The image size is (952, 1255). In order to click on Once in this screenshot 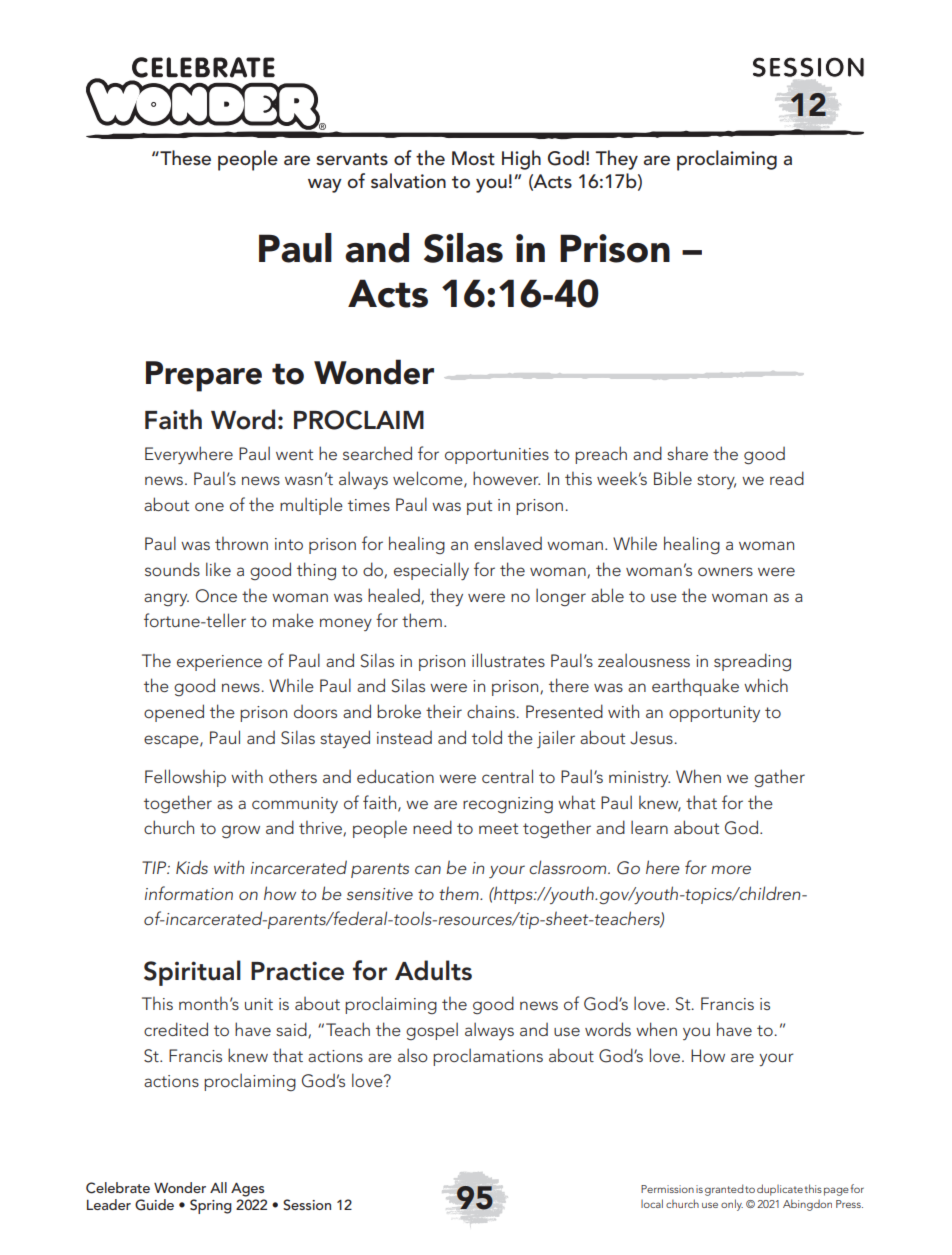, I will do `click(216, 596)`.
